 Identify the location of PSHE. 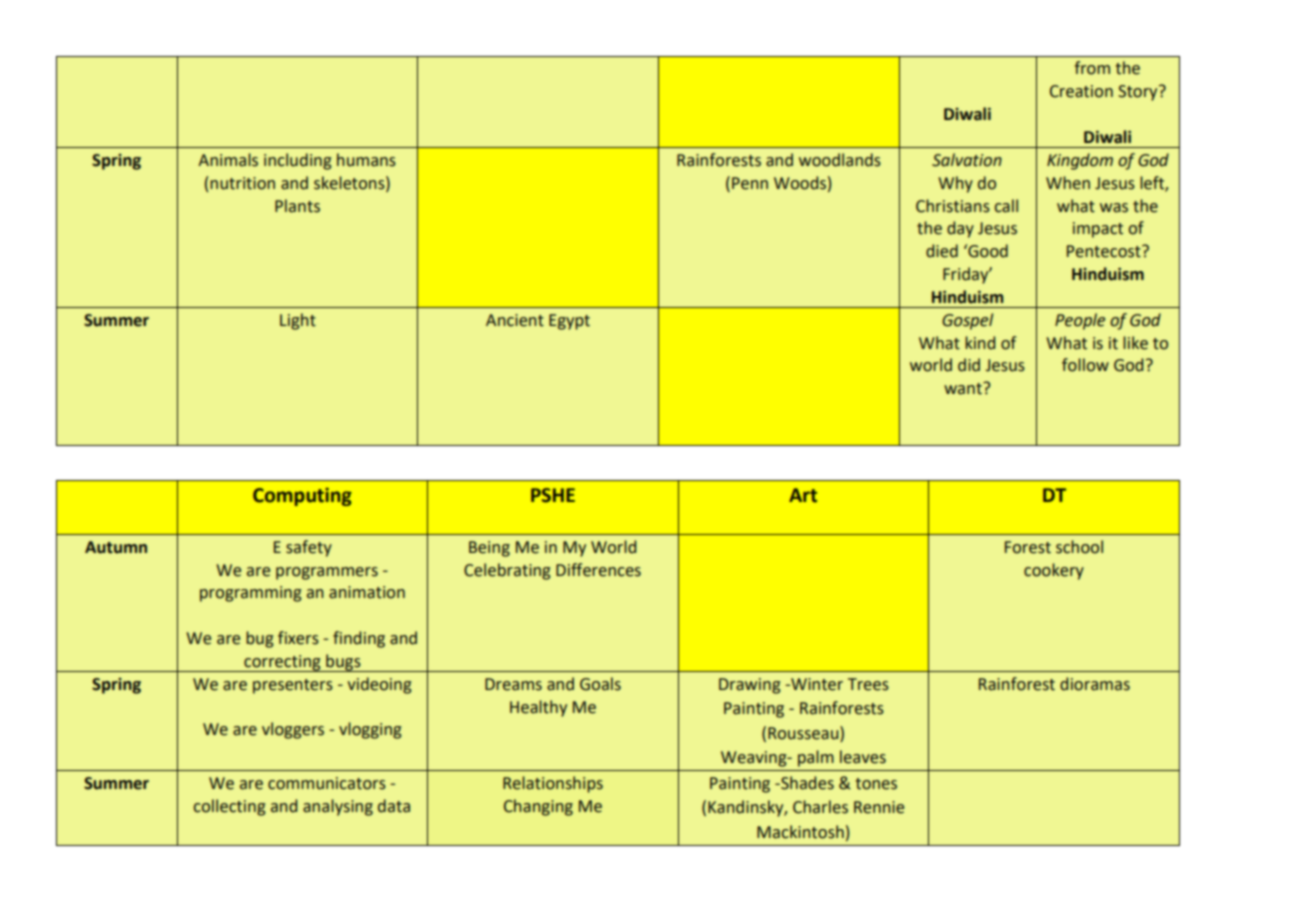
(553, 495).
